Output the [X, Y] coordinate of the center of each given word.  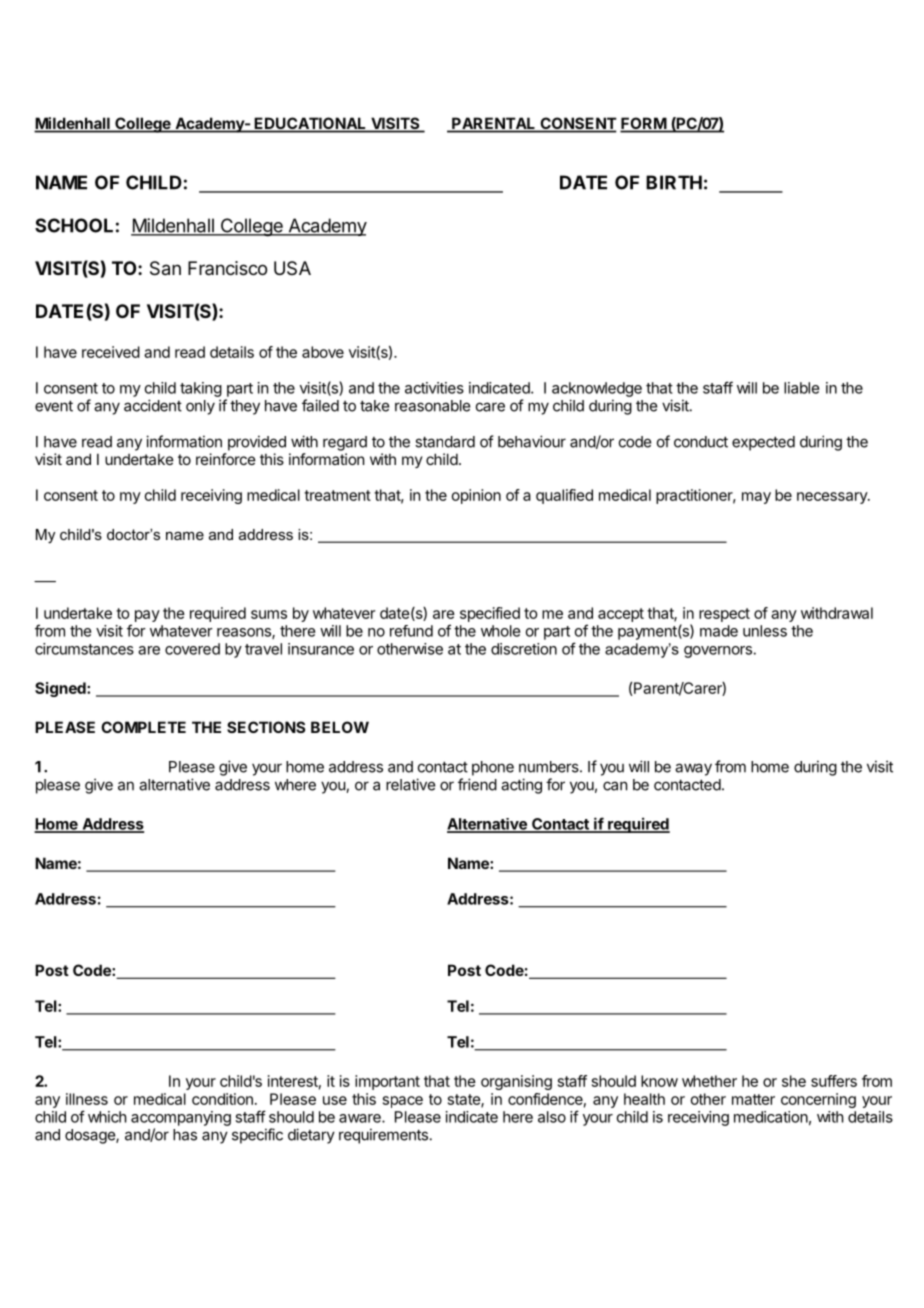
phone [493, 768]
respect [724, 615]
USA [292, 268]
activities [434, 388]
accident [153, 405]
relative [410, 784]
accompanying [181, 1118]
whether [709, 1081]
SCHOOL [74, 225]
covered [192, 649]
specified [490, 614]
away [693, 769]
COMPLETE [143, 727]
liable [801, 388]
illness [87, 1099]
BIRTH [674, 182]
